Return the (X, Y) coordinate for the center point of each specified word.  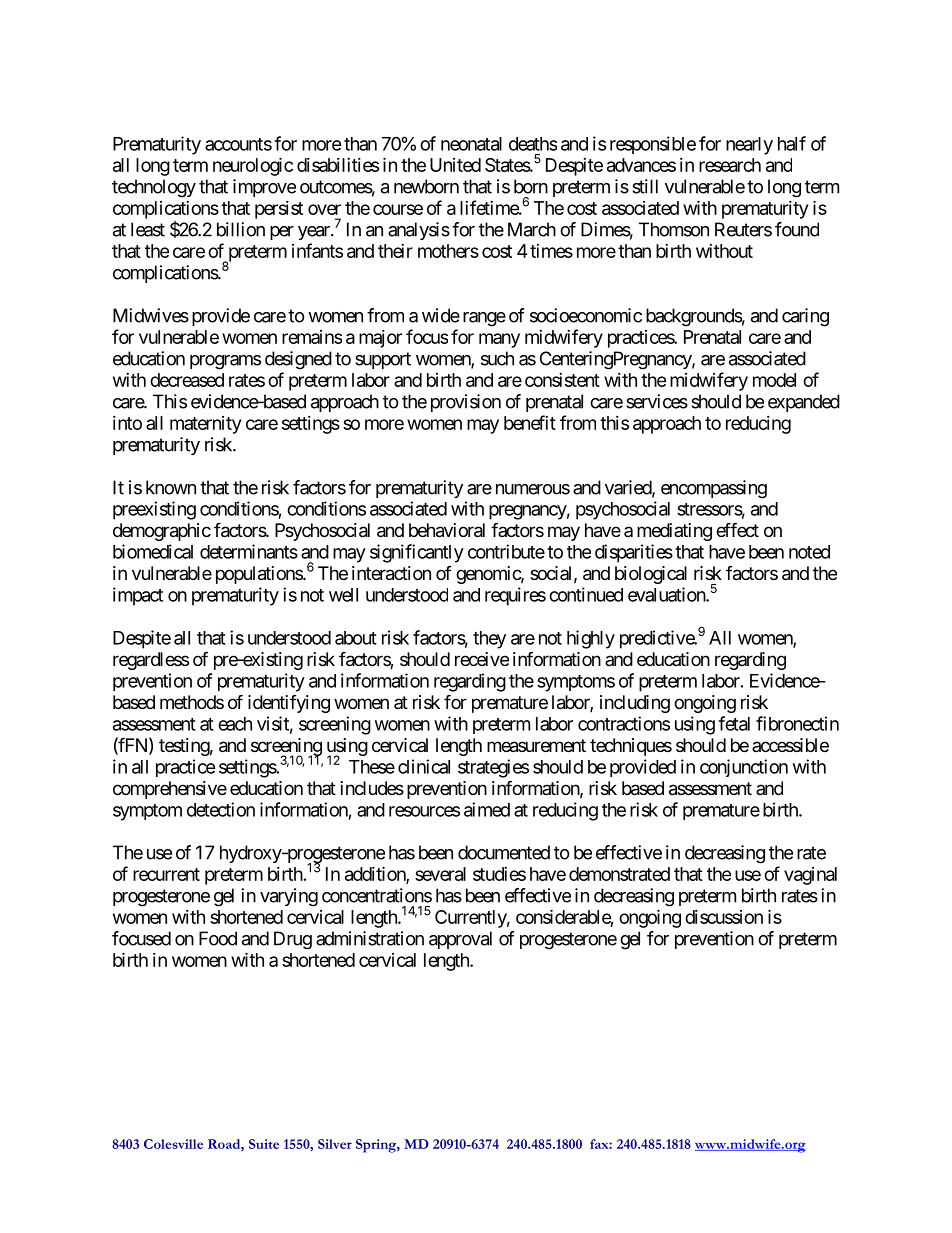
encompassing (714, 489)
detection (221, 809)
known (171, 487)
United (455, 165)
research (730, 165)
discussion (724, 917)
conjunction (744, 768)
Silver (335, 1144)
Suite (264, 1144)
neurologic (253, 166)
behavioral (447, 530)
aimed (487, 809)
